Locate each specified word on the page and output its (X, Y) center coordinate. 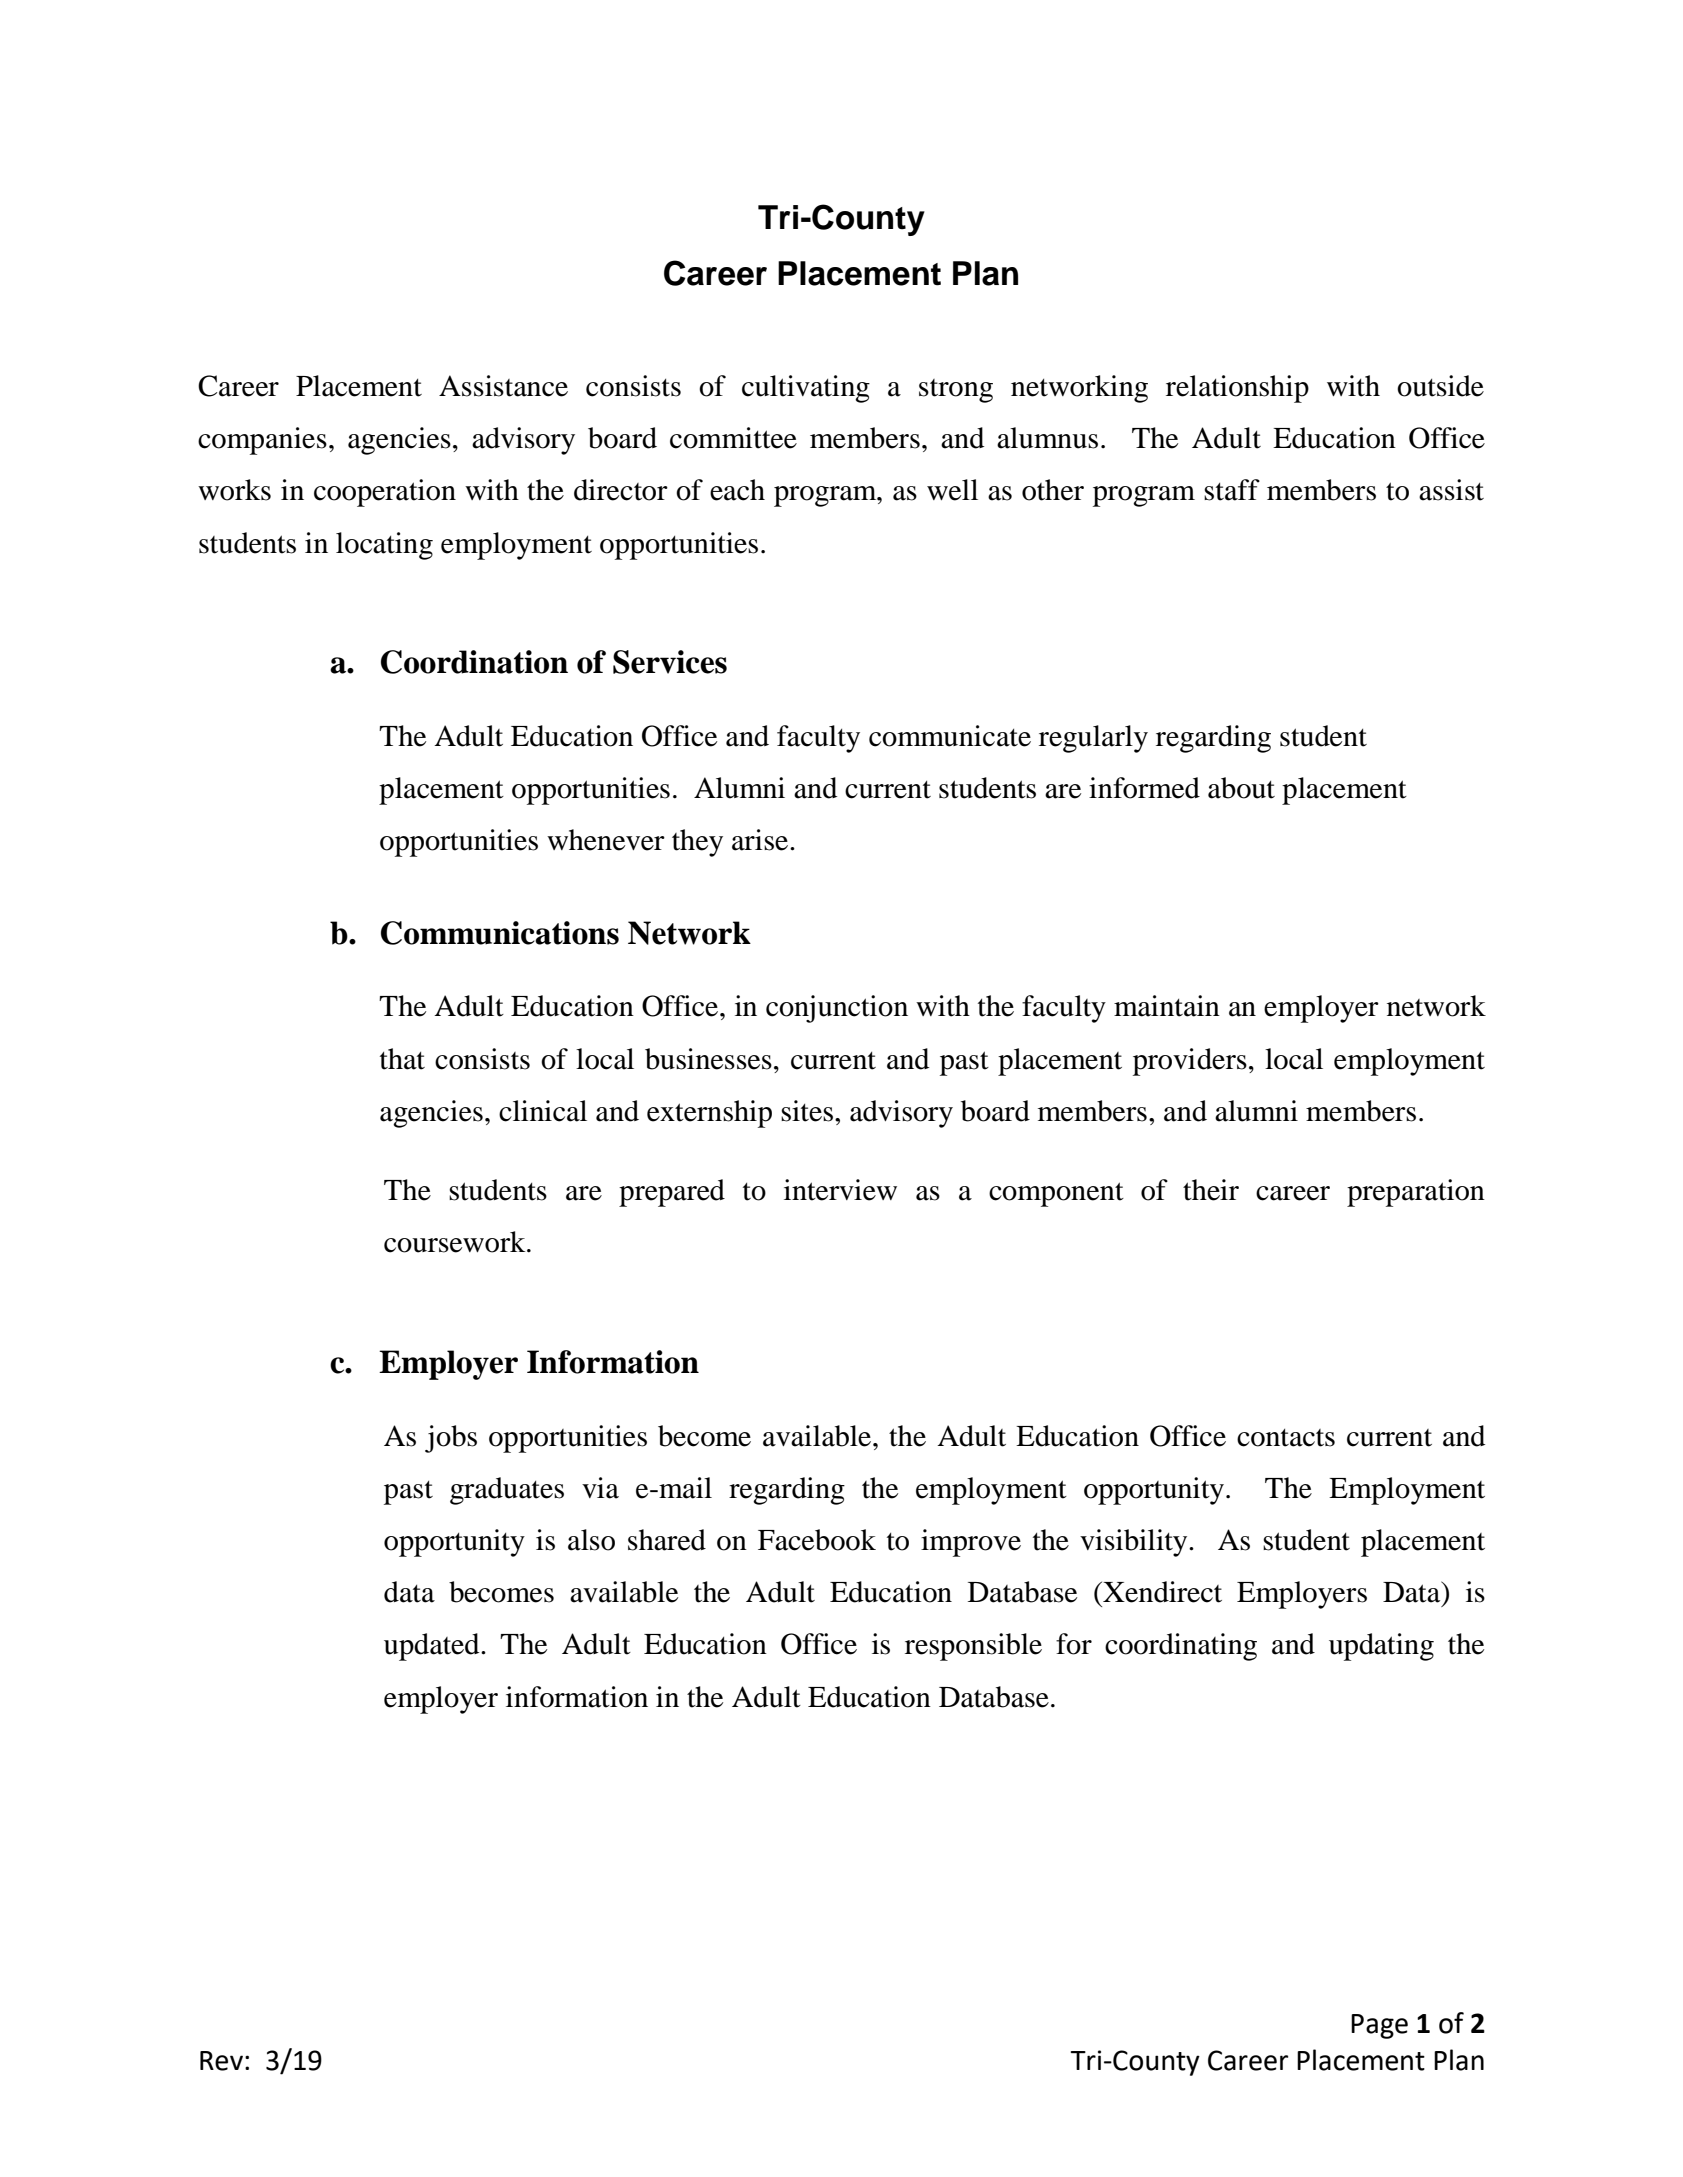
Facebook (817, 1540)
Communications (500, 933)
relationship (1237, 389)
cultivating (806, 389)
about (1241, 788)
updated (433, 1647)
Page (1379, 2026)
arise (761, 840)
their (1211, 1190)
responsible (973, 1647)
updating (1381, 1647)
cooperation (385, 493)
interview (840, 1190)
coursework (456, 1242)
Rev (221, 2061)
